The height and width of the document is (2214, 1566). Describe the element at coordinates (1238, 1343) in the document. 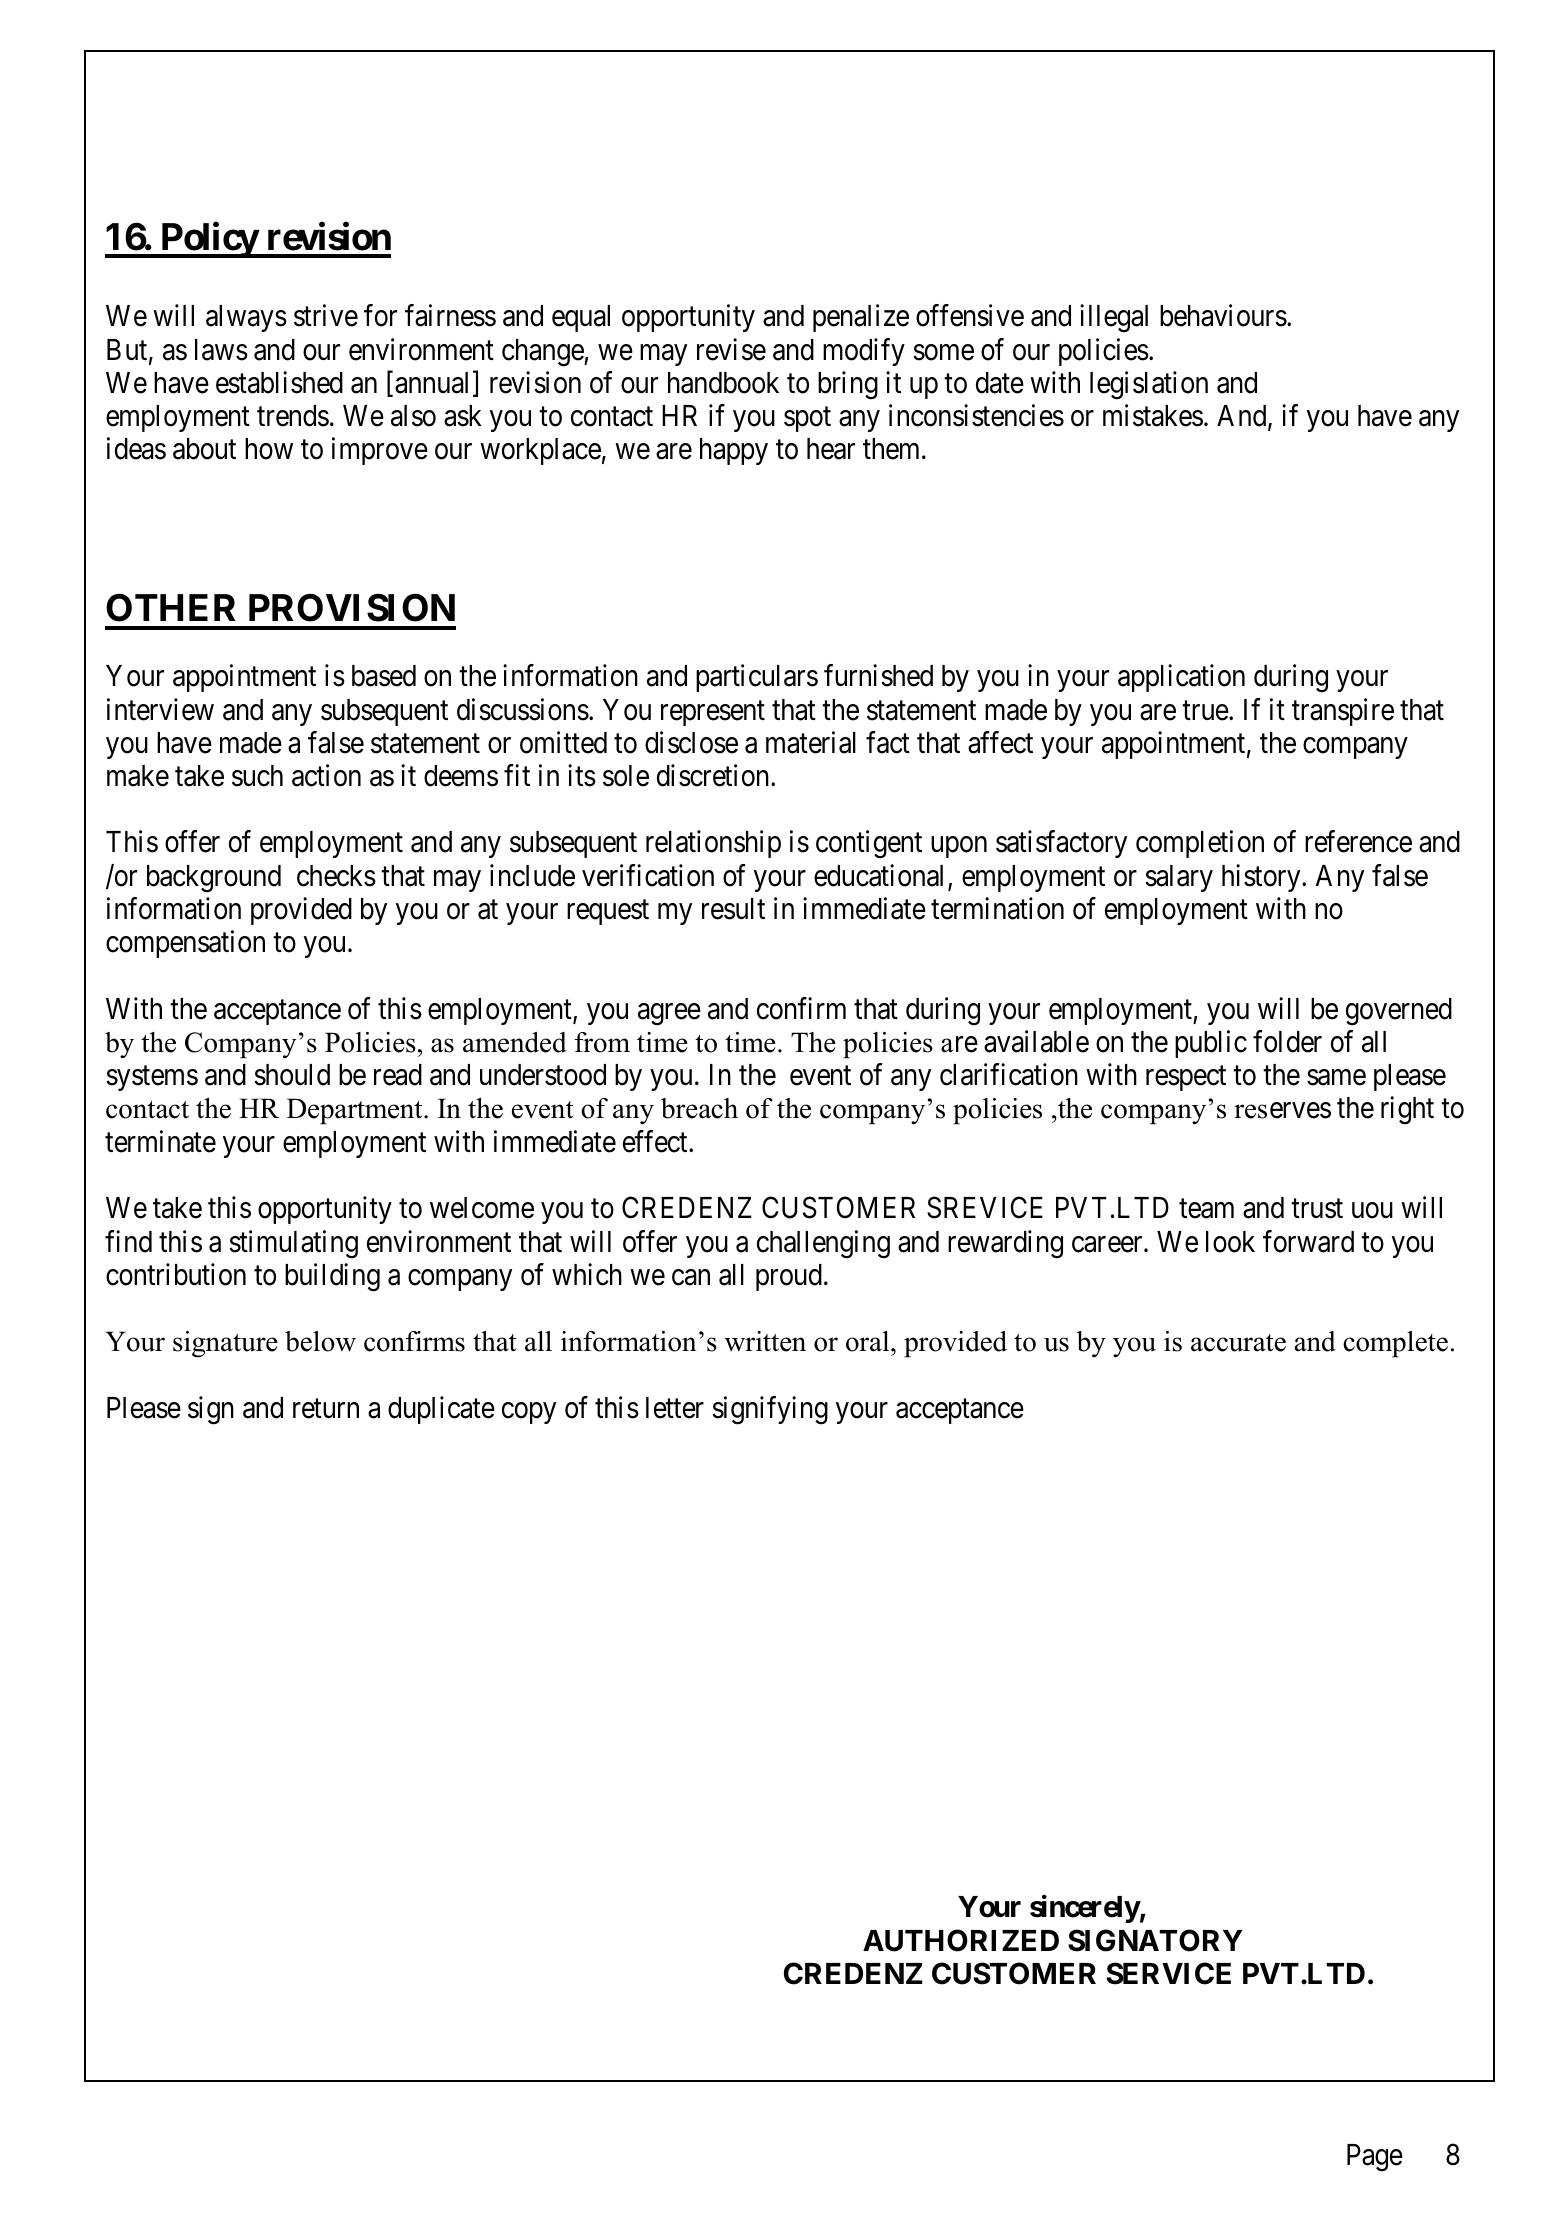

I see `accurate` at that location.
